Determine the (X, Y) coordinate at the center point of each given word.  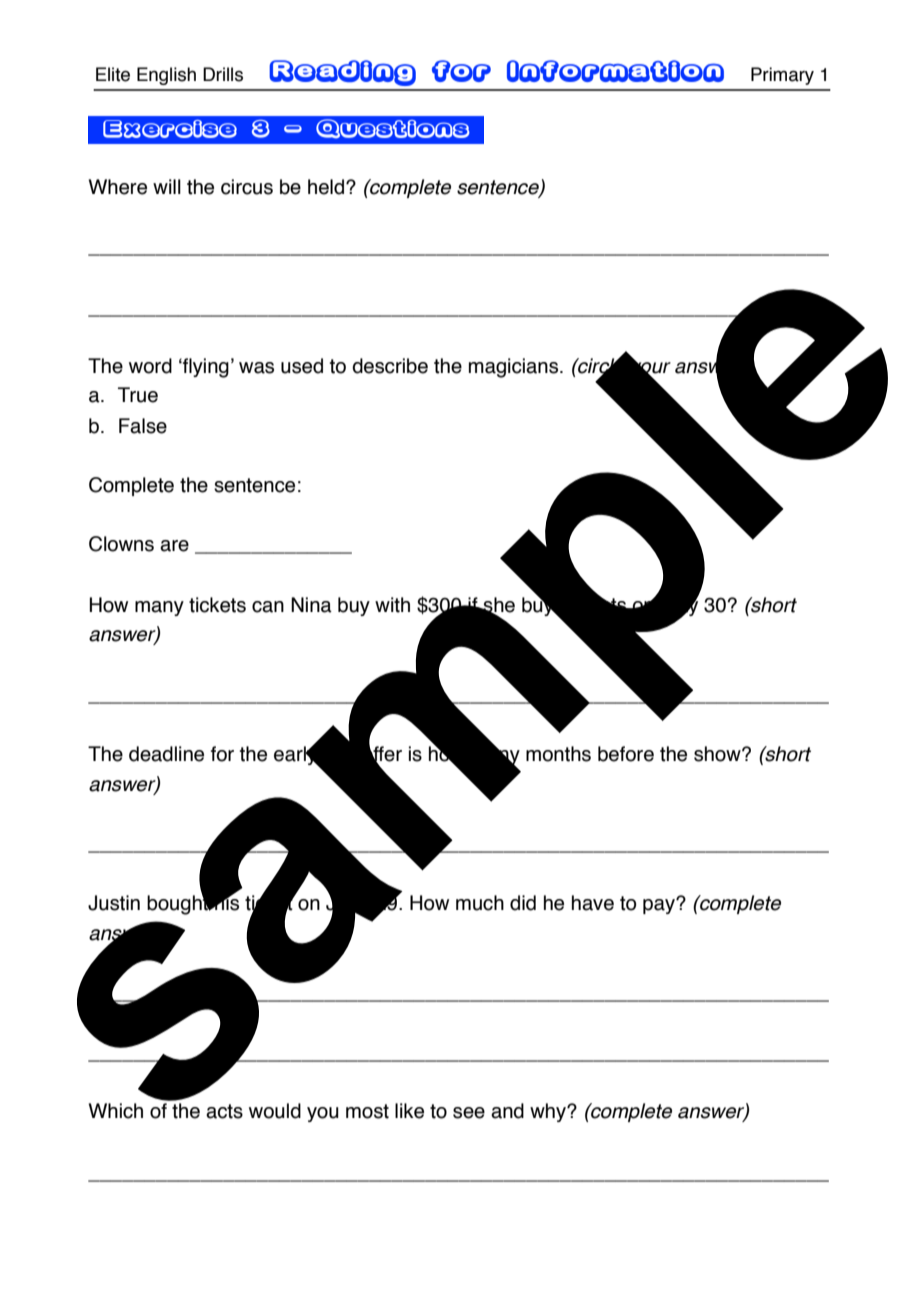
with (392, 605)
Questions (393, 129)
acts (224, 1111)
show (718, 754)
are (174, 546)
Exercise (170, 129)
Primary (782, 76)
